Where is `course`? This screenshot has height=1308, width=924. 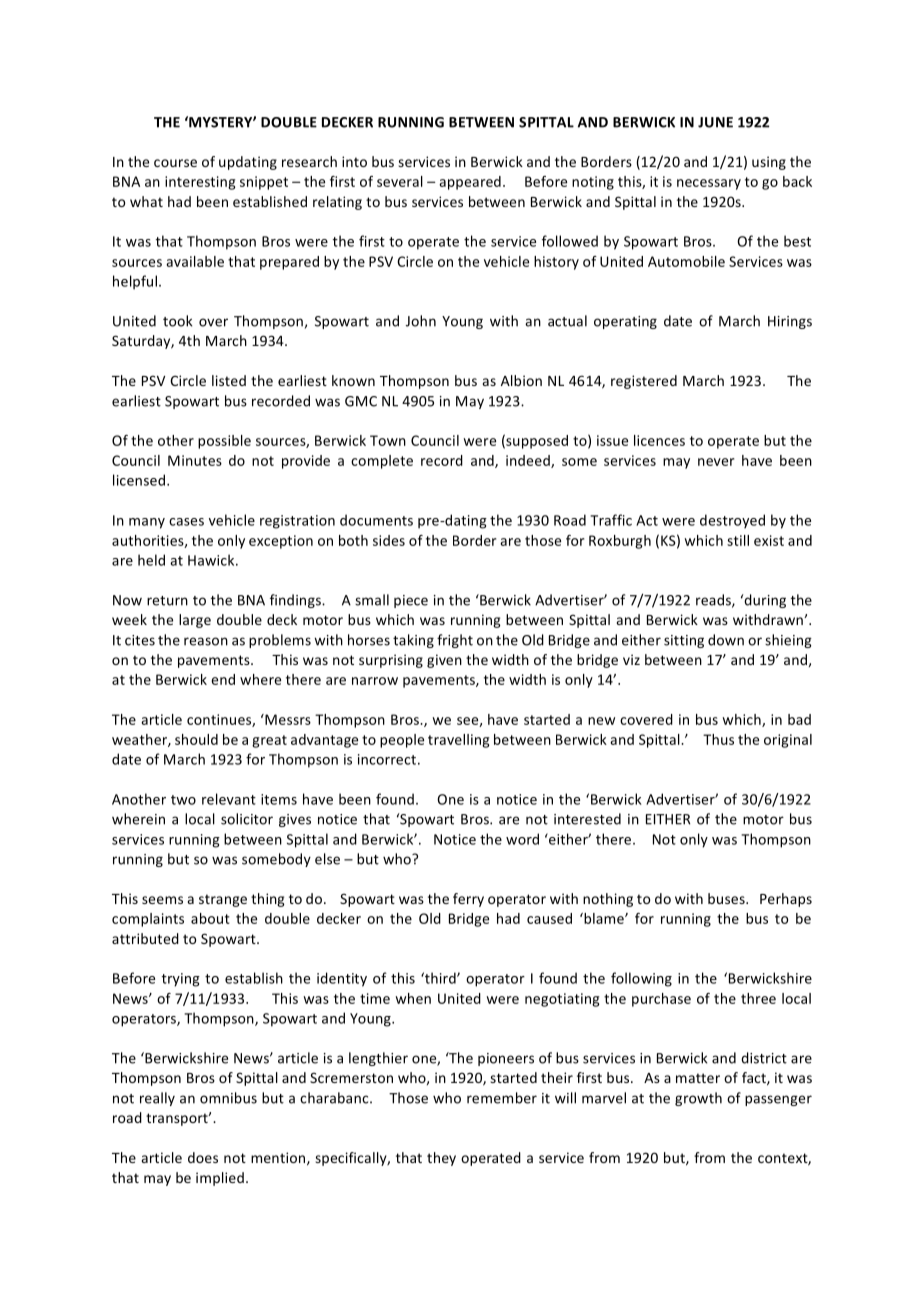 course is located at coordinates (175, 163).
